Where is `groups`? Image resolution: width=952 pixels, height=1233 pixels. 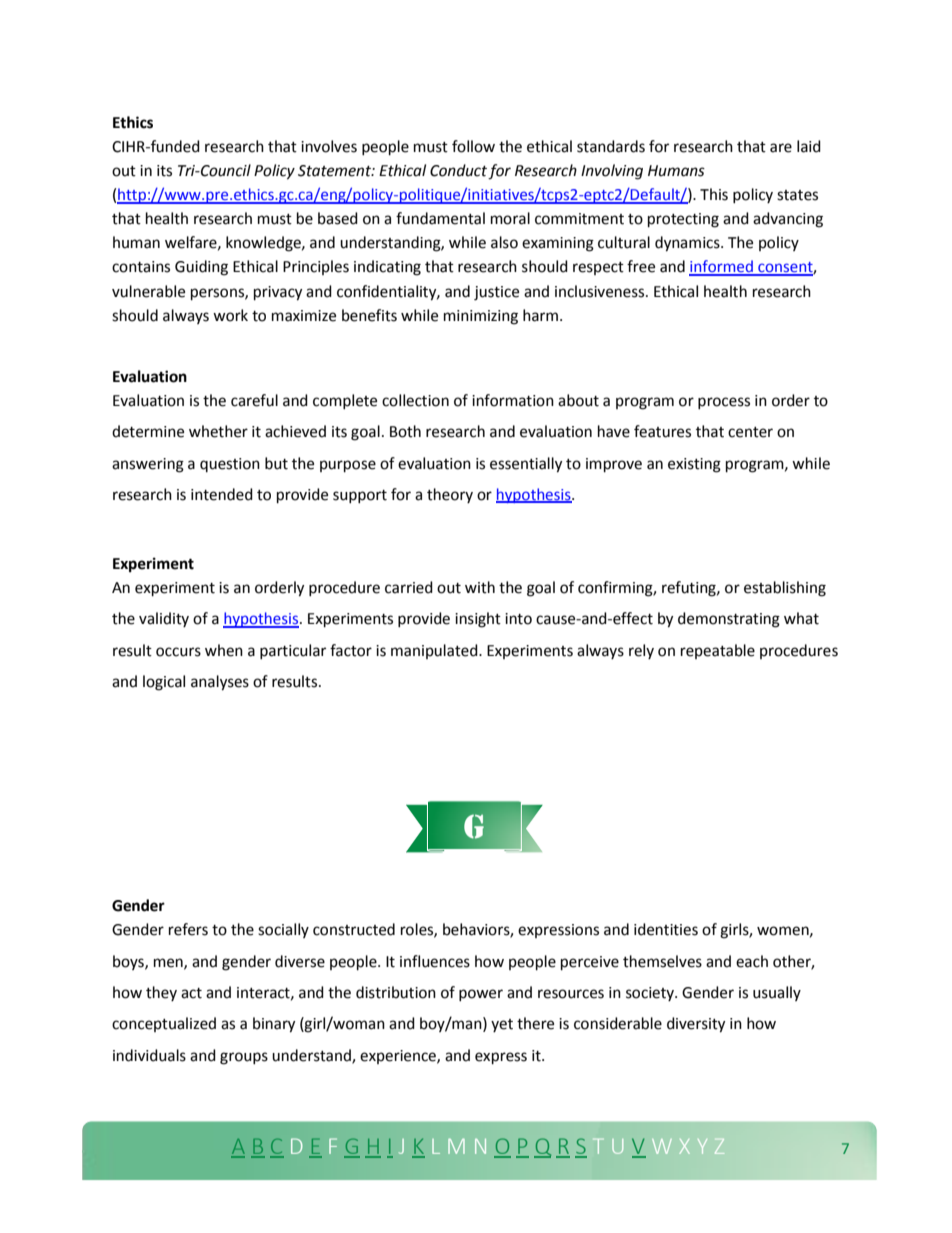 groups is located at coordinates (244, 1058).
